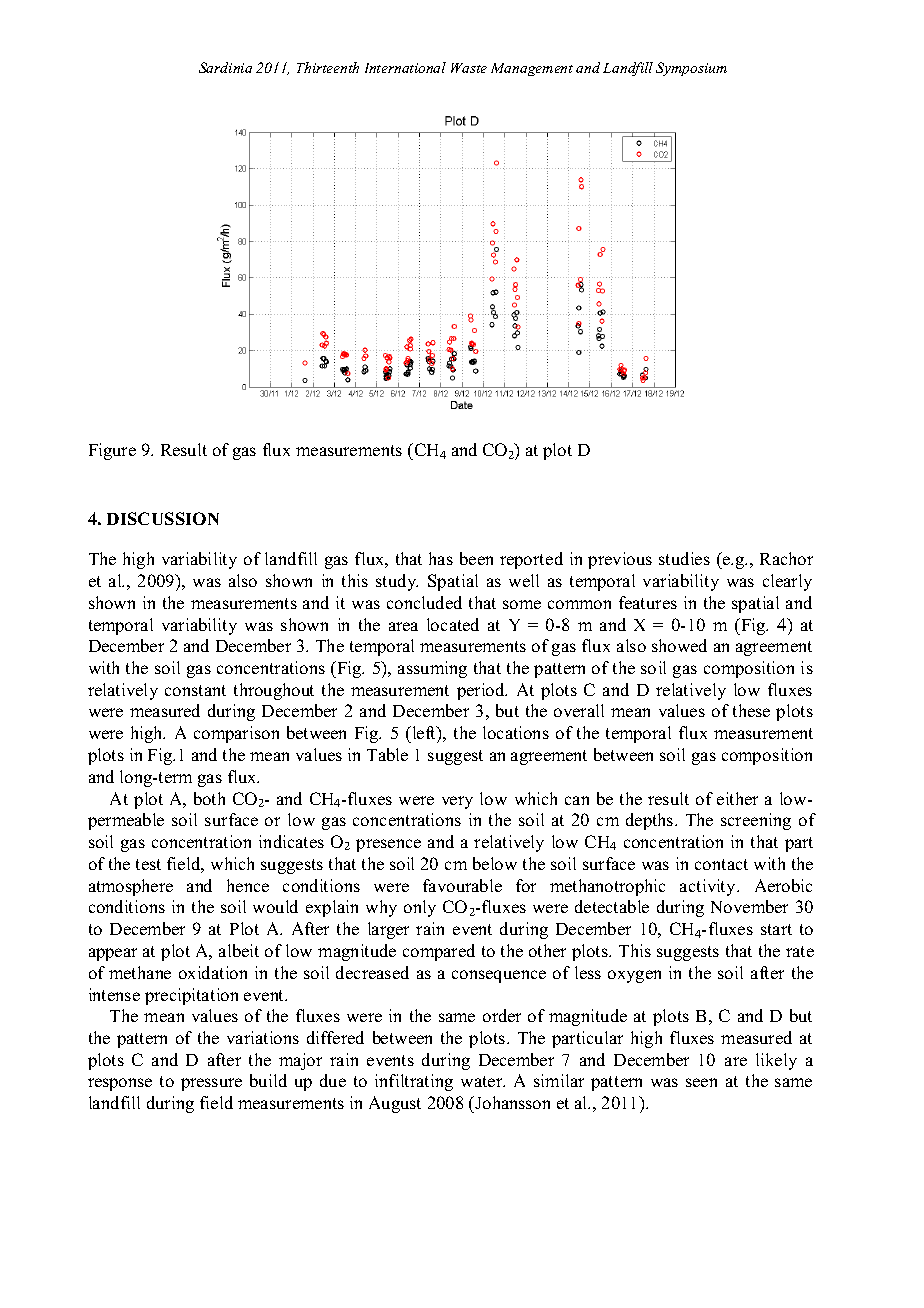 Image resolution: width=924 pixels, height=1308 pixels. Describe the element at coordinates (483, 1081) in the screenshot. I see `water` at that location.
